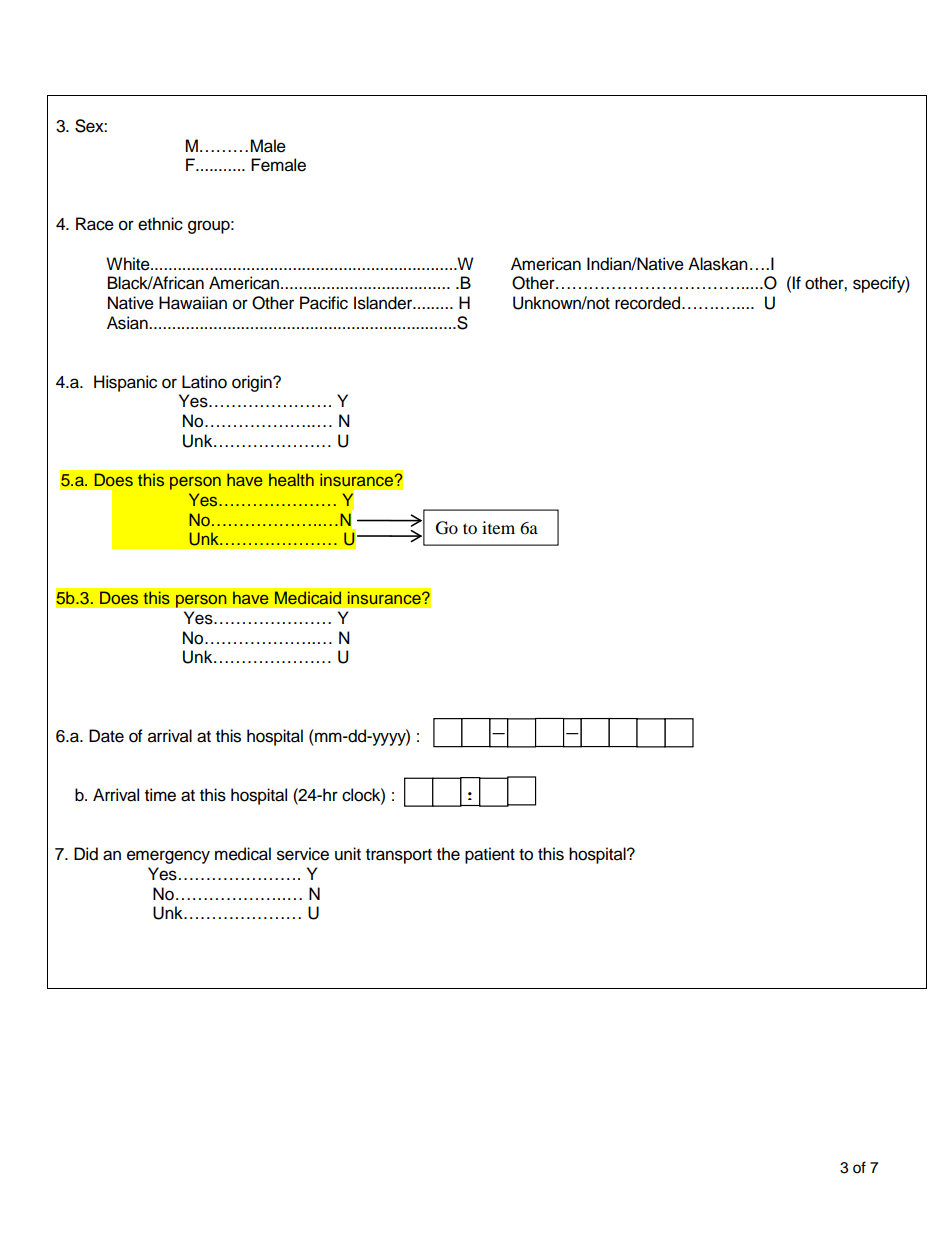 The width and height of the screenshot is (952, 1233). What do you see at coordinates (160, 224) in the screenshot?
I see `ethnic` at bounding box center [160, 224].
